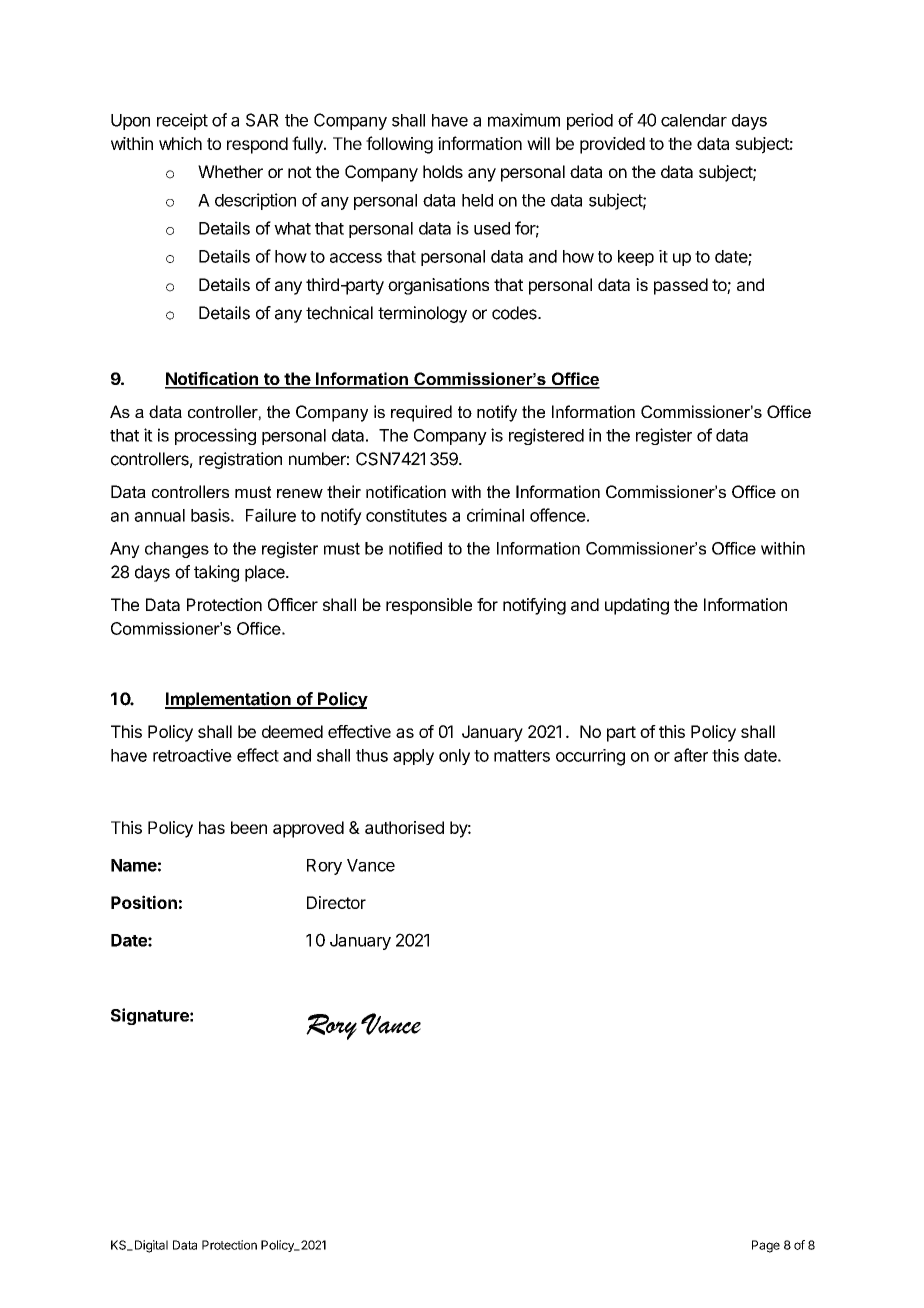 This screenshot has height=1308, width=924. Describe the element at coordinates (590, 757) in the screenshot. I see `occurring` at that location.
